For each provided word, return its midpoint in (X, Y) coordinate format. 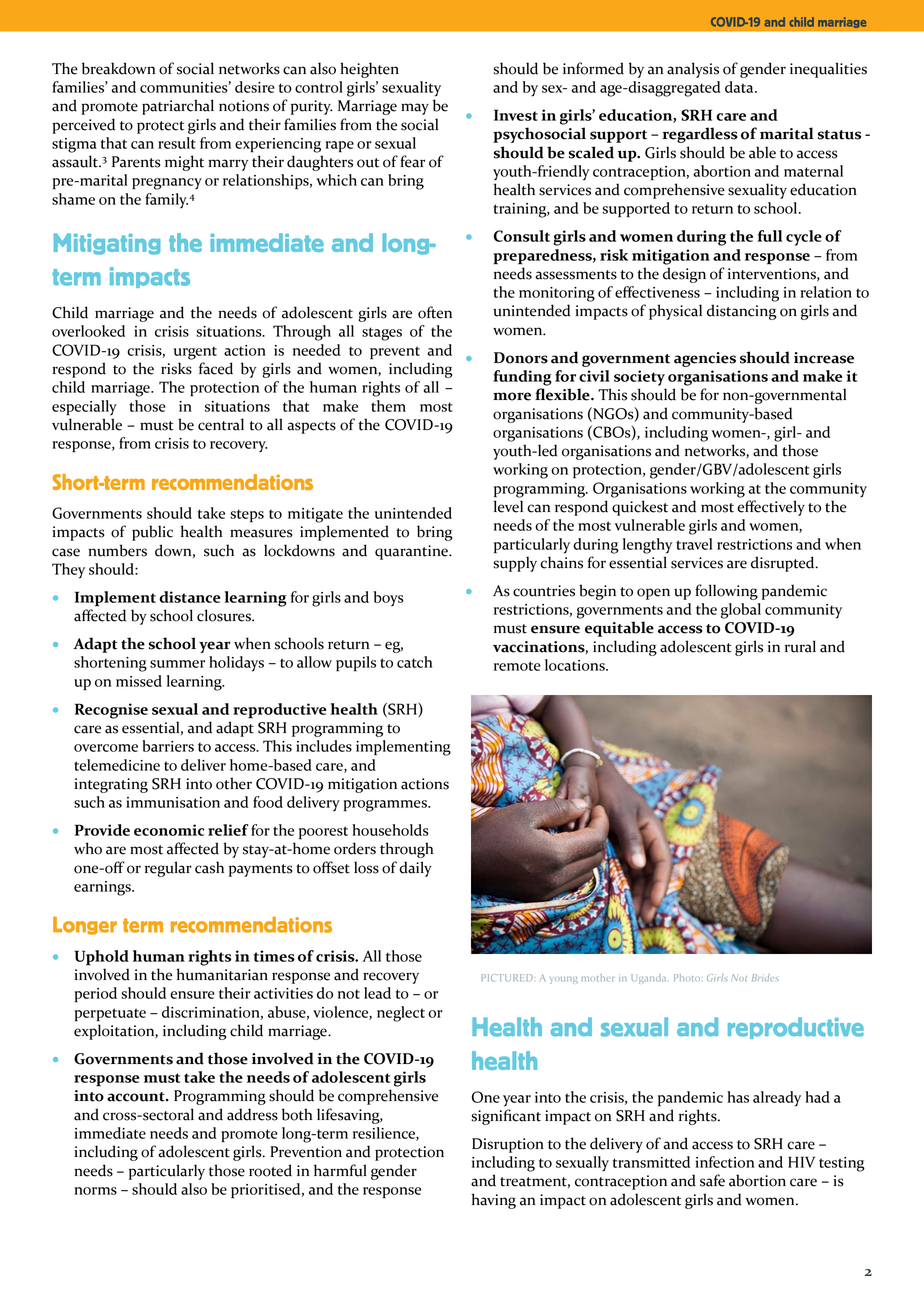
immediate (110, 1133)
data (740, 87)
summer (177, 664)
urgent (195, 353)
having (494, 1201)
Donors (521, 358)
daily (415, 869)
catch (414, 662)
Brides (765, 977)
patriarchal (178, 107)
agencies (705, 359)
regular (168, 869)
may (415, 109)
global (741, 611)
